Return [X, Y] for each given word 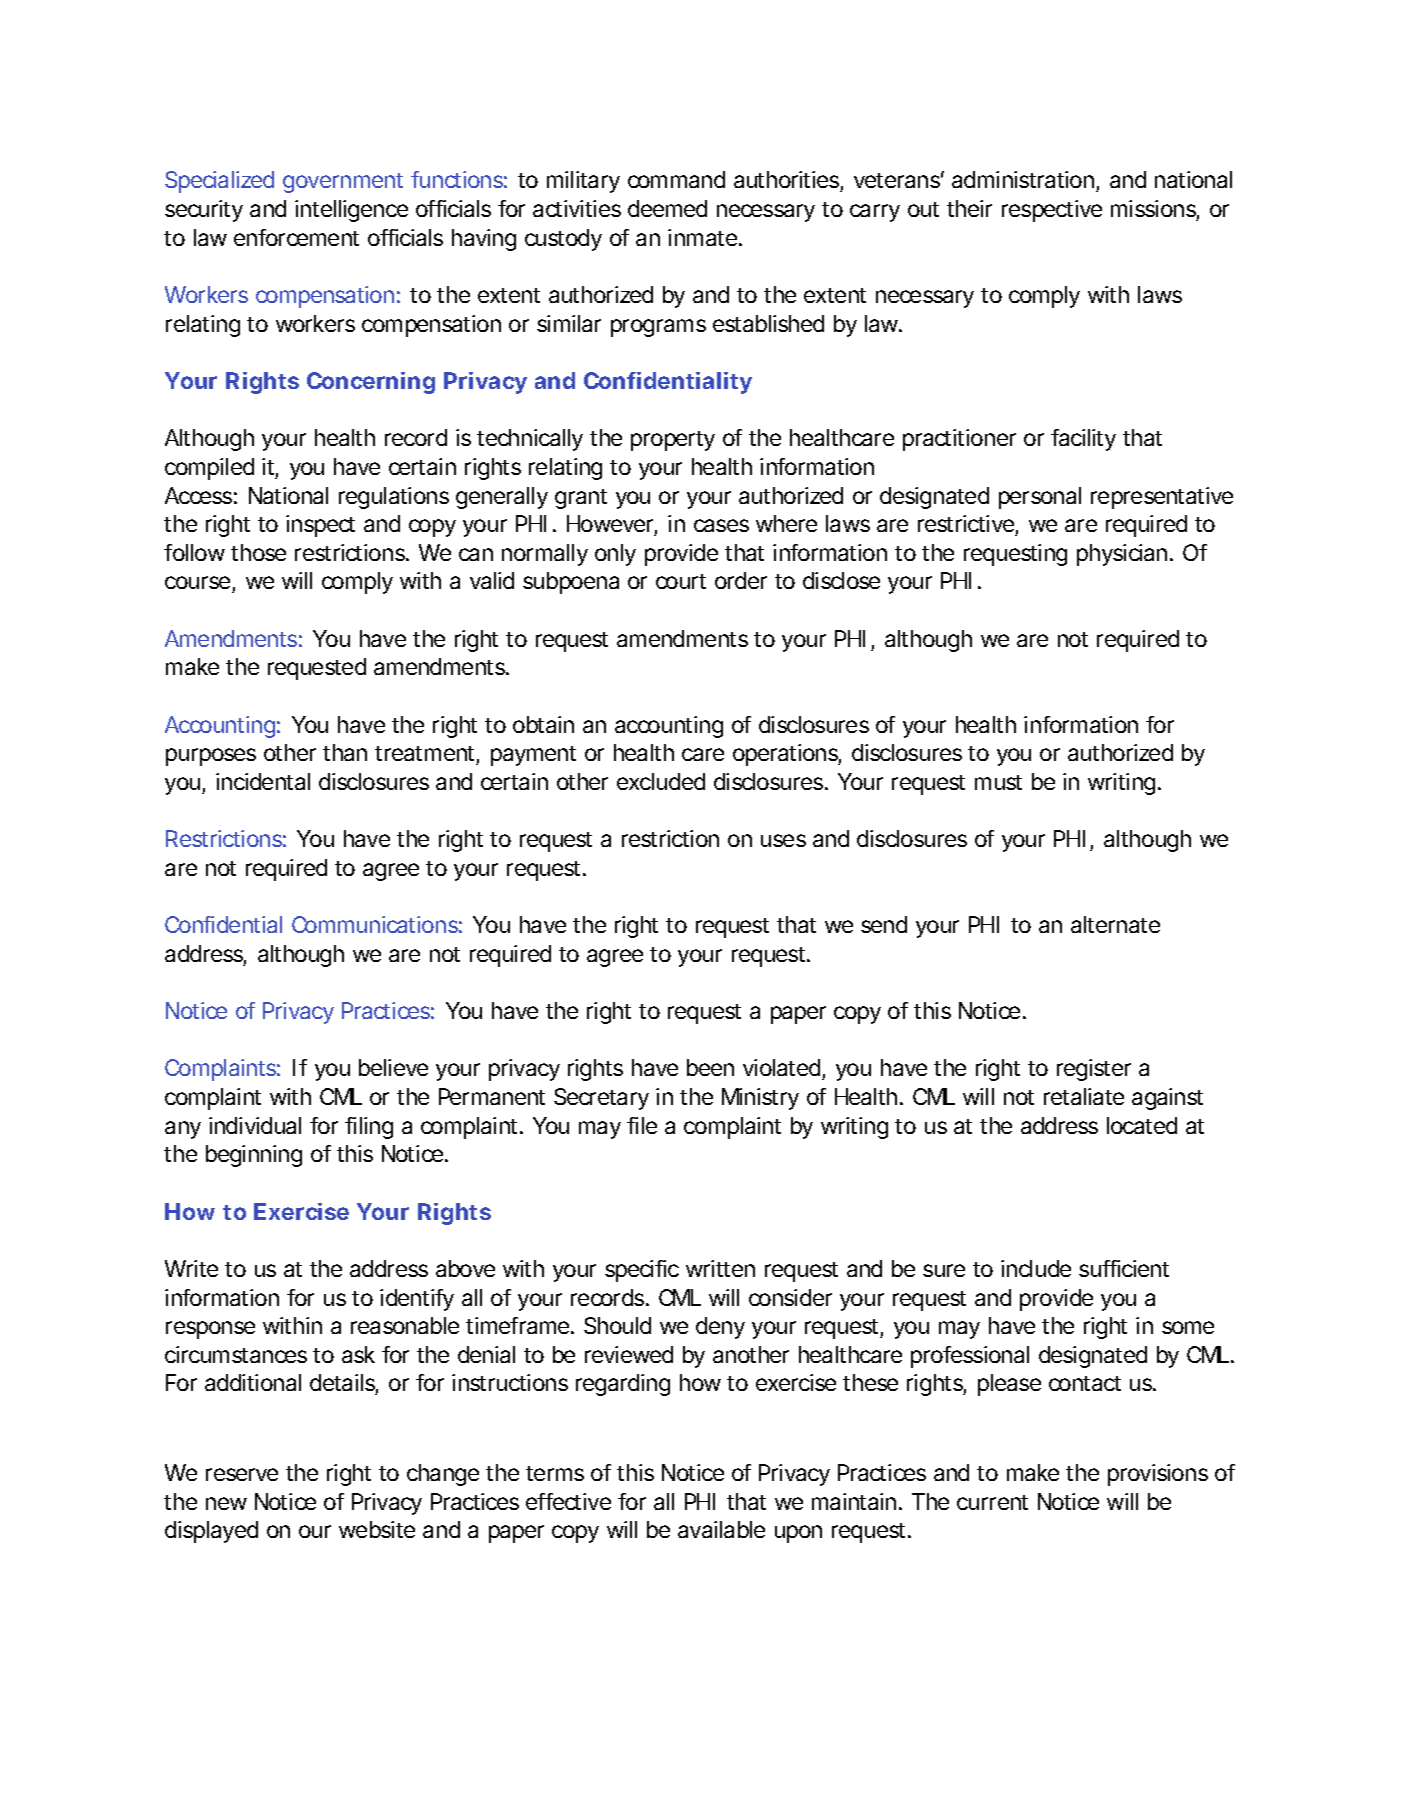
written [720, 1268]
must [998, 782]
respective [1052, 211]
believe [393, 1067]
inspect [320, 526]
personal [1040, 498]
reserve [242, 1474]
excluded [661, 781]
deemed [667, 208]
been [710, 1067]
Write [191, 1268]
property [673, 441]
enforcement [296, 237]
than [345, 752]
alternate [1115, 924]
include [1036, 1268]
